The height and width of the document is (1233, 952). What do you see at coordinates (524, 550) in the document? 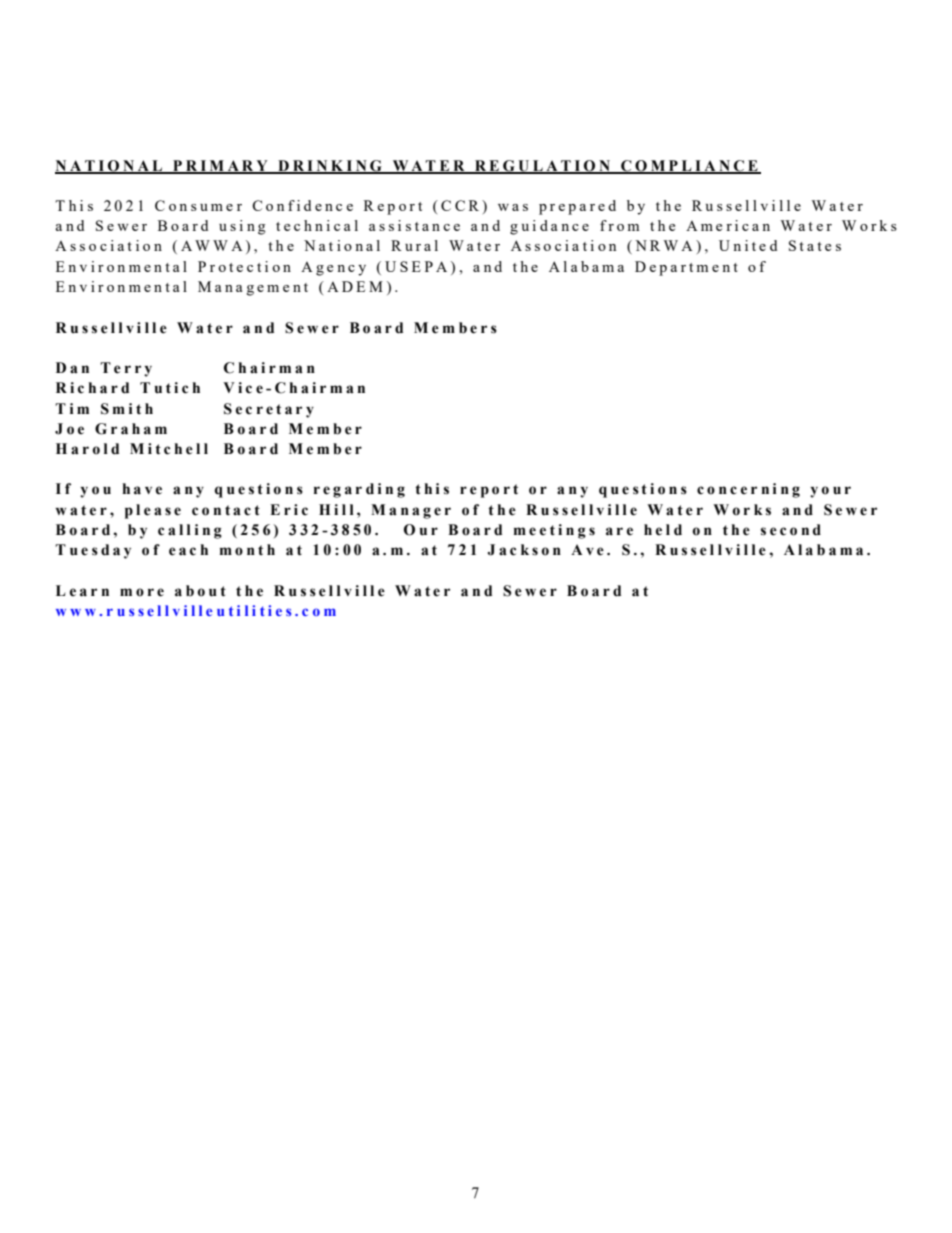
I see `Jackson` at bounding box center [524, 550].
